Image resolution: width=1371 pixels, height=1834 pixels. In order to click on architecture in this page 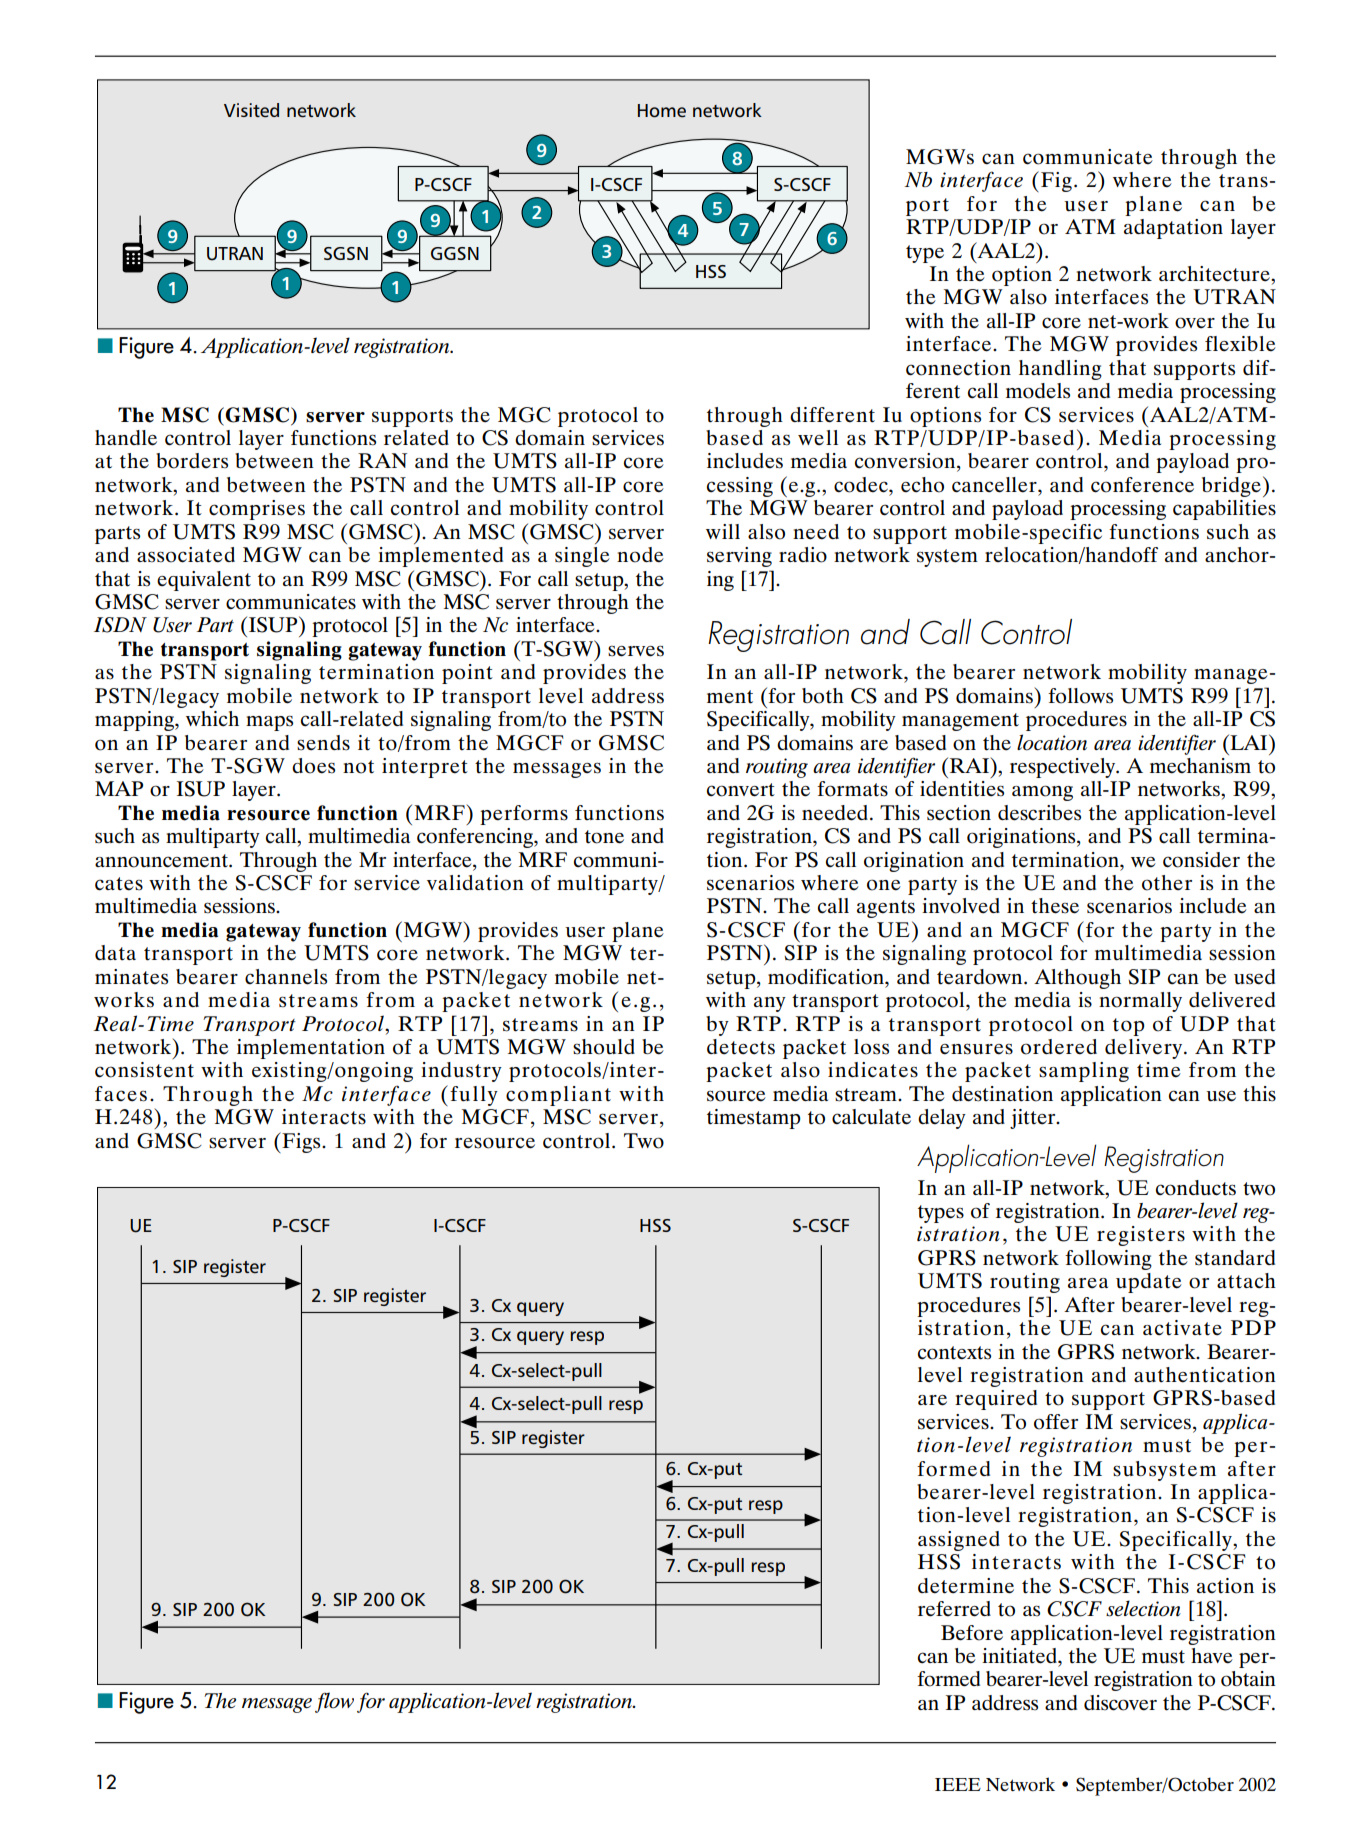, I will do `click(1215, 274)`.
